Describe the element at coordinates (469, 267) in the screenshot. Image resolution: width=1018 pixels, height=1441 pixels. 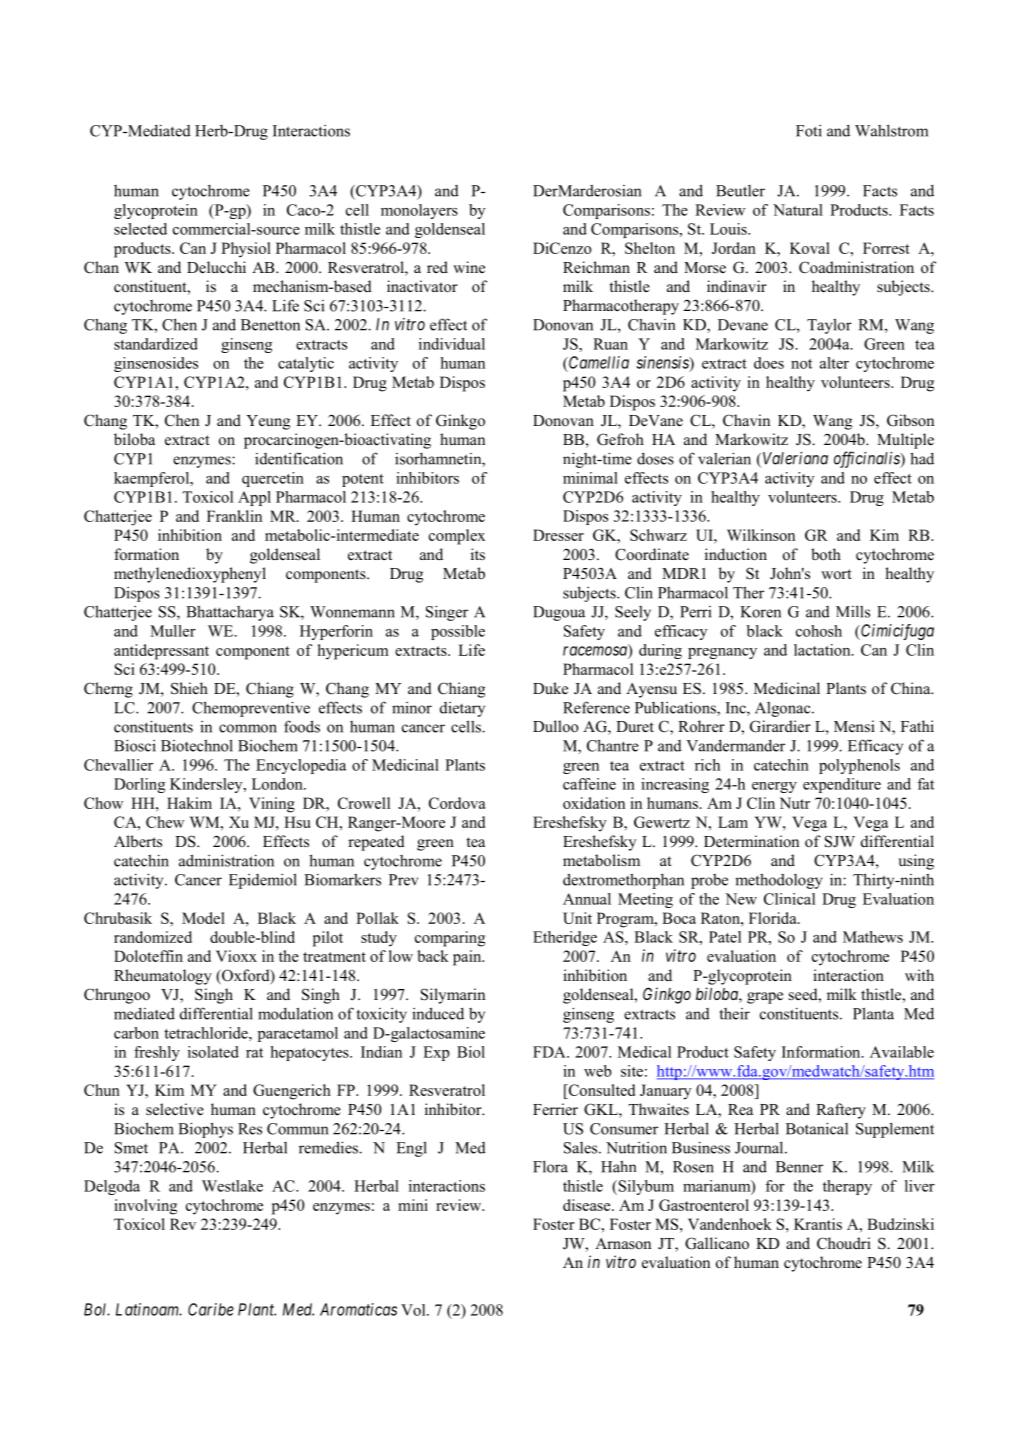
I see `wine` at that location.
